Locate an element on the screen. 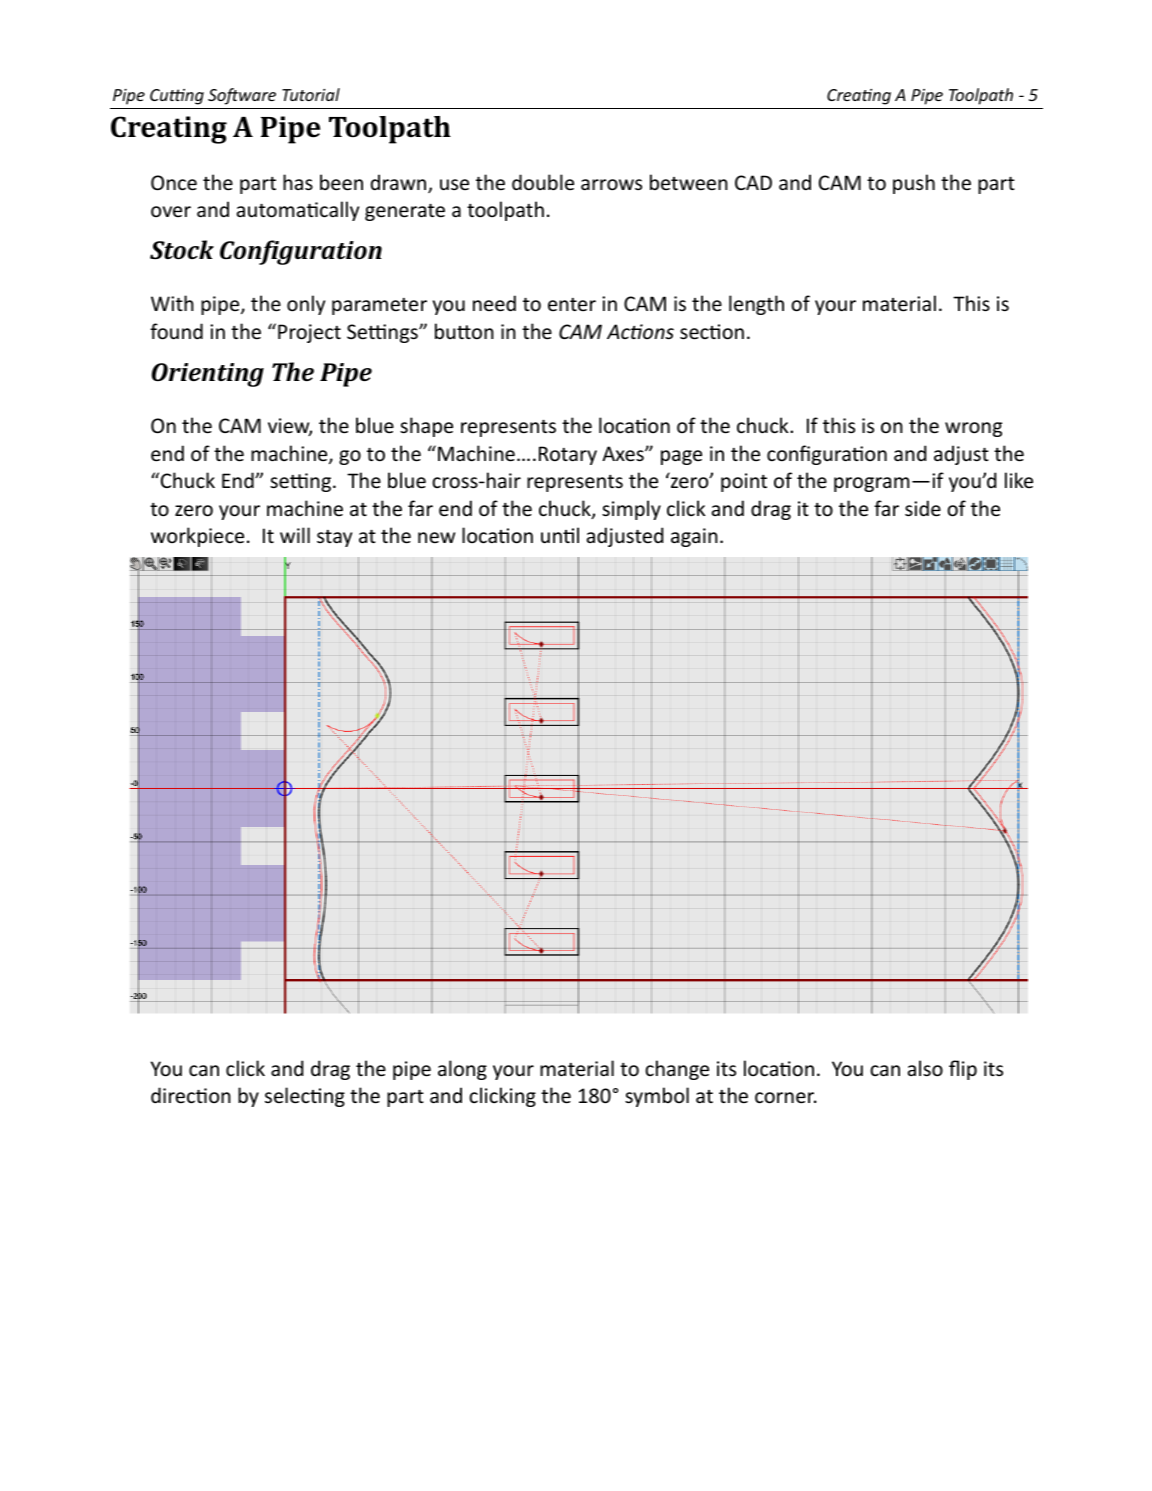  Orienting is located at coordinates (208, 375).
